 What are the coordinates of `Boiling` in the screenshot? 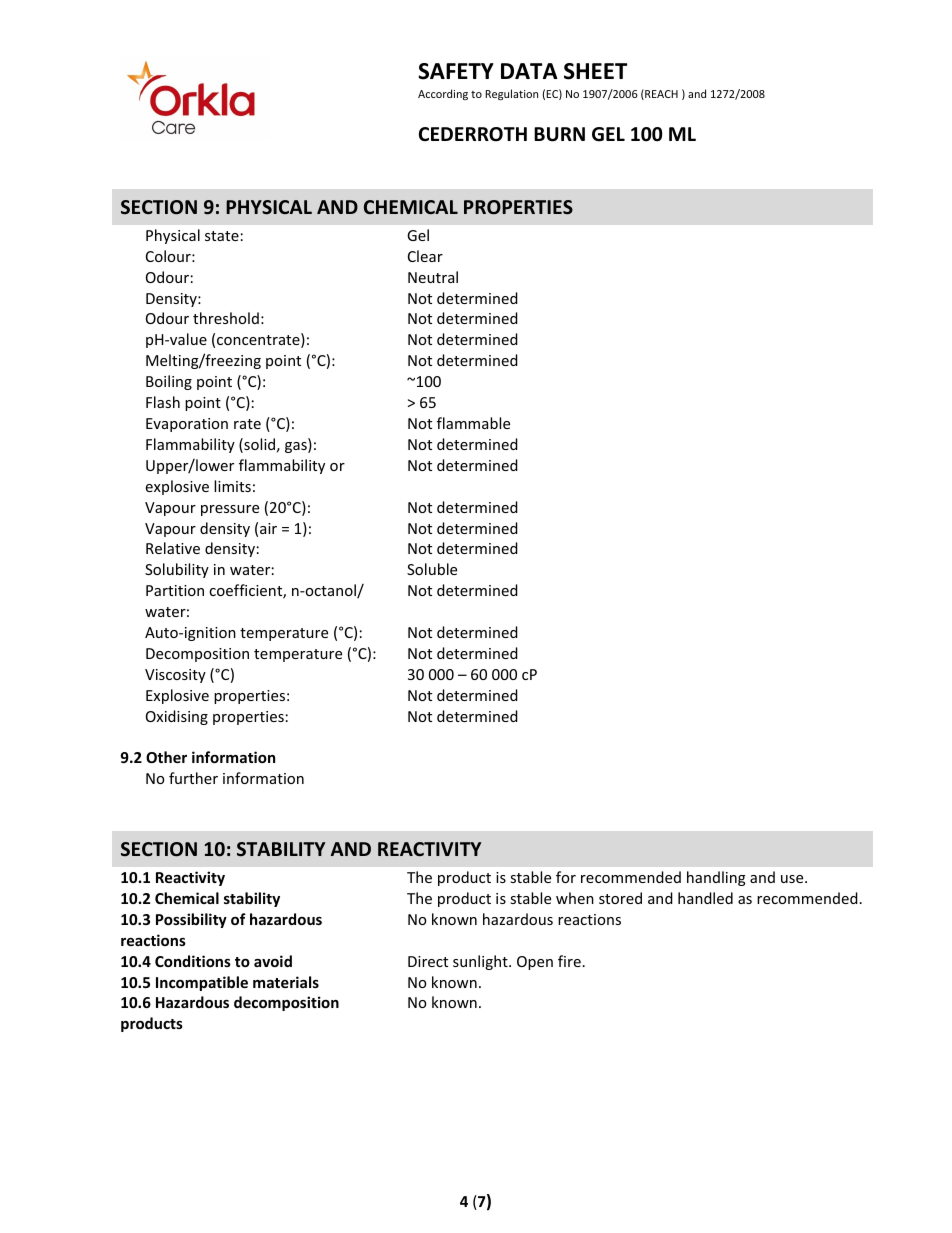 It's located at (169, 382).
